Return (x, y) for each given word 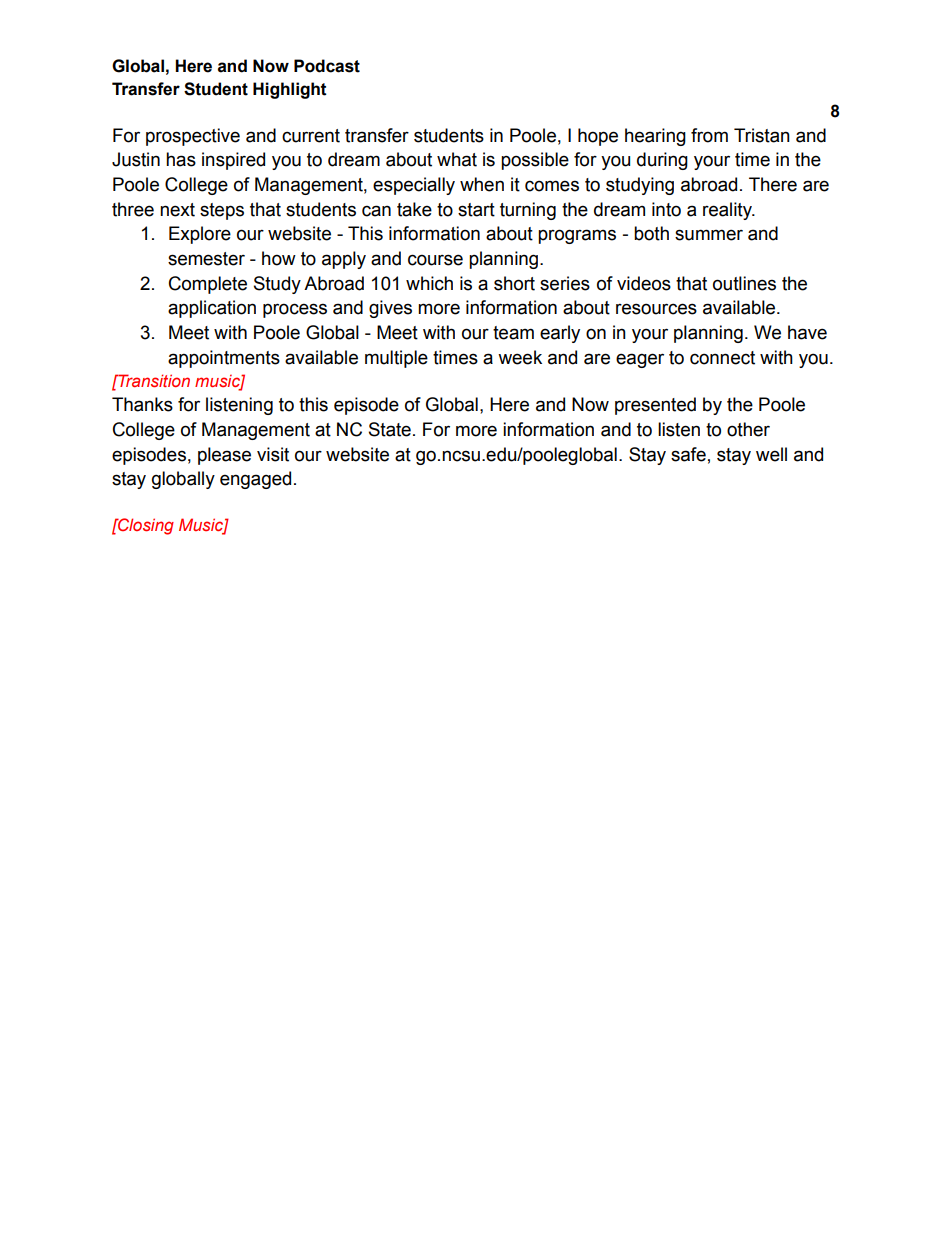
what (457, 159)
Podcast (327, 66)
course (435, 260)
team (513, 333)
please (224, 456)
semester (206, 259)
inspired (233, 161)
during (662, 161)
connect (722, 358)
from (709, 135)
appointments (224, 359)
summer (709, 235)
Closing (145, 526)
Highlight (290, 90)
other (748, 429)
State (390, 429)
